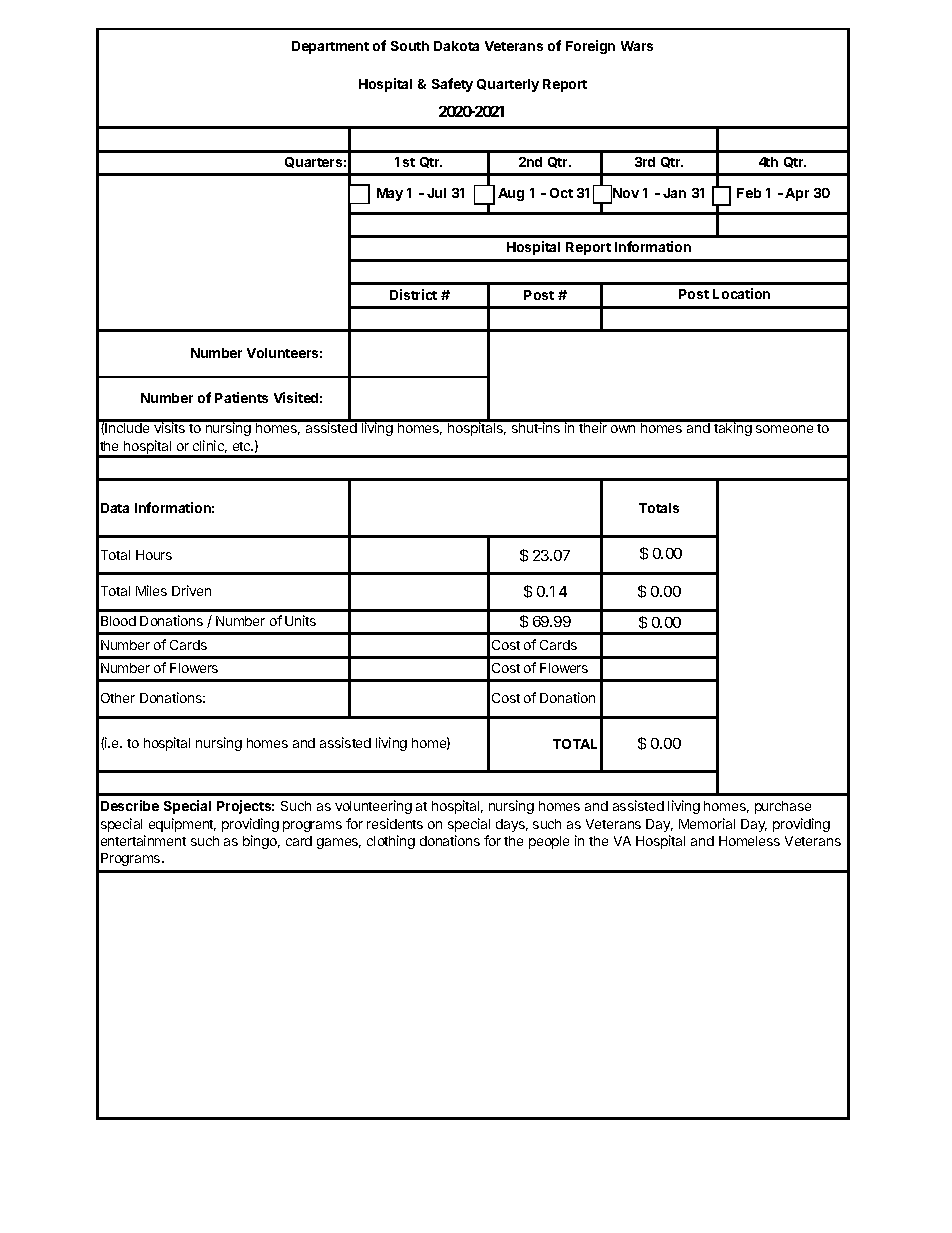 The height and width of the screenshot is (1233, 952). What do you see at coordinates (741, 293) in the screenshot?
I see `Location` at bounding box center [741, 293].
